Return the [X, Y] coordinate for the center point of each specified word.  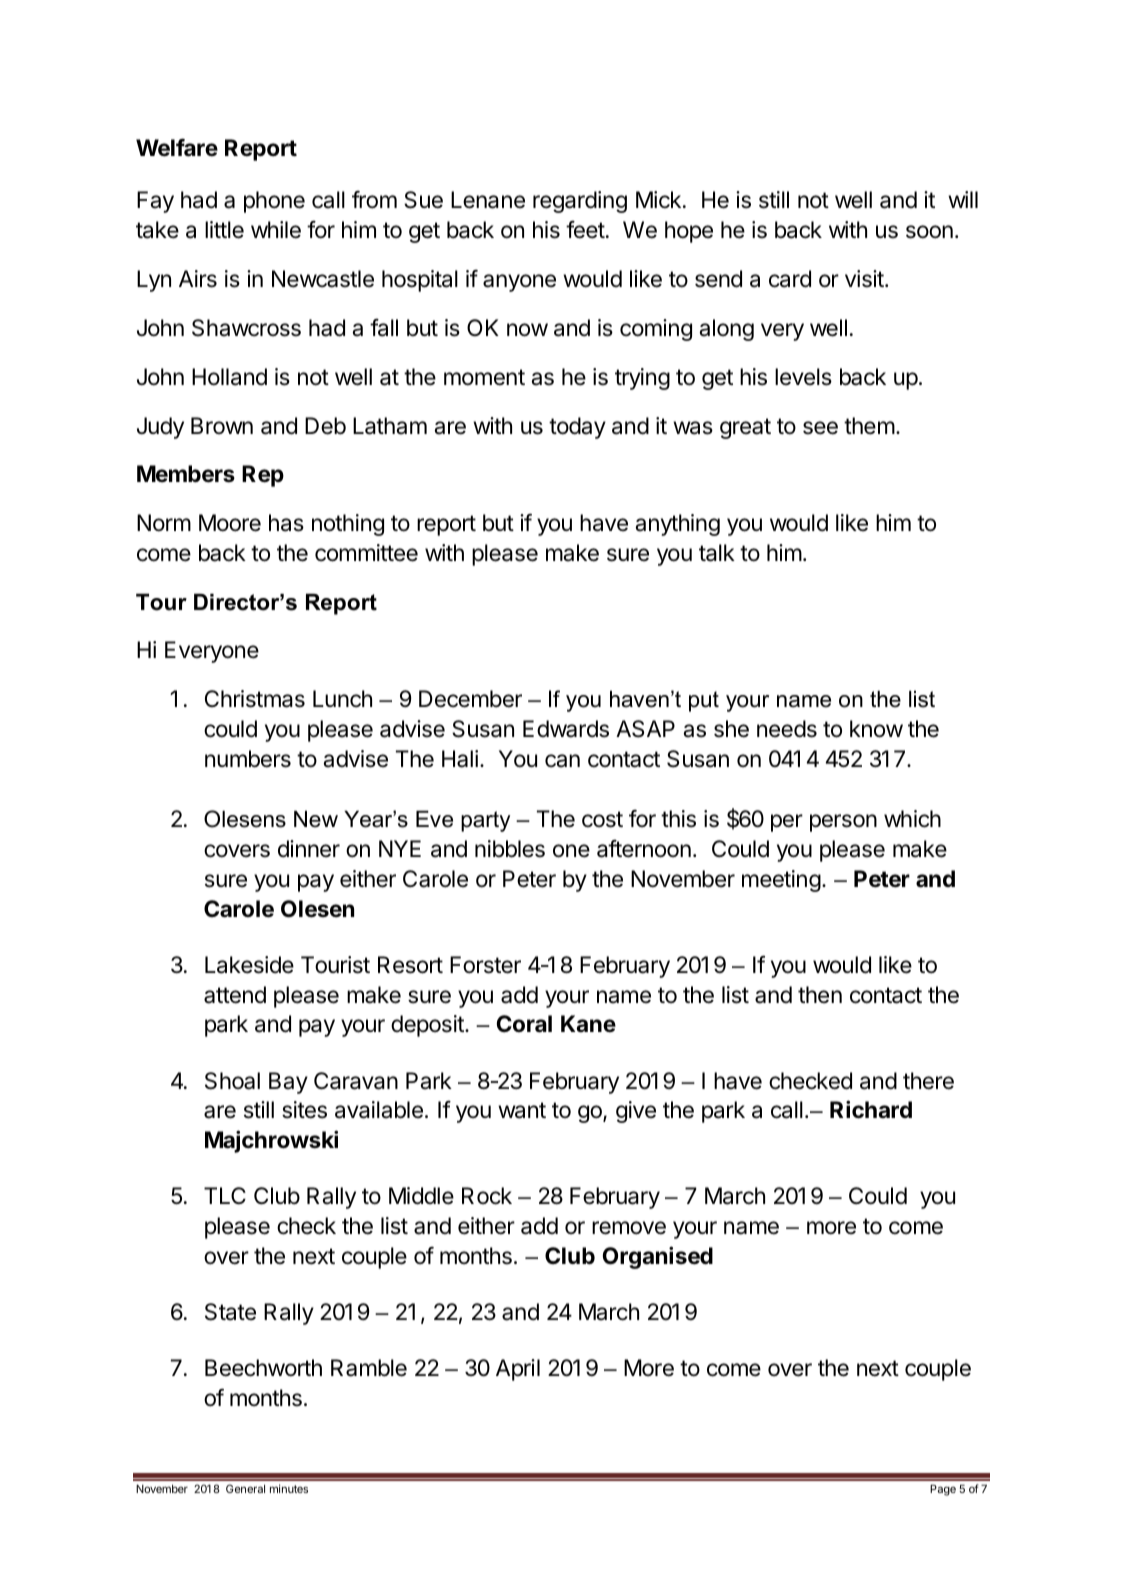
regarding [580, 202]
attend [235, 995]
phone [274, 202]
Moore [230, 523]
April [518, 1370]
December [470, 699]
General [245, 1488]
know [876, 729]
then [820, 995]
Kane [588, 1024]
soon [929, 232]
